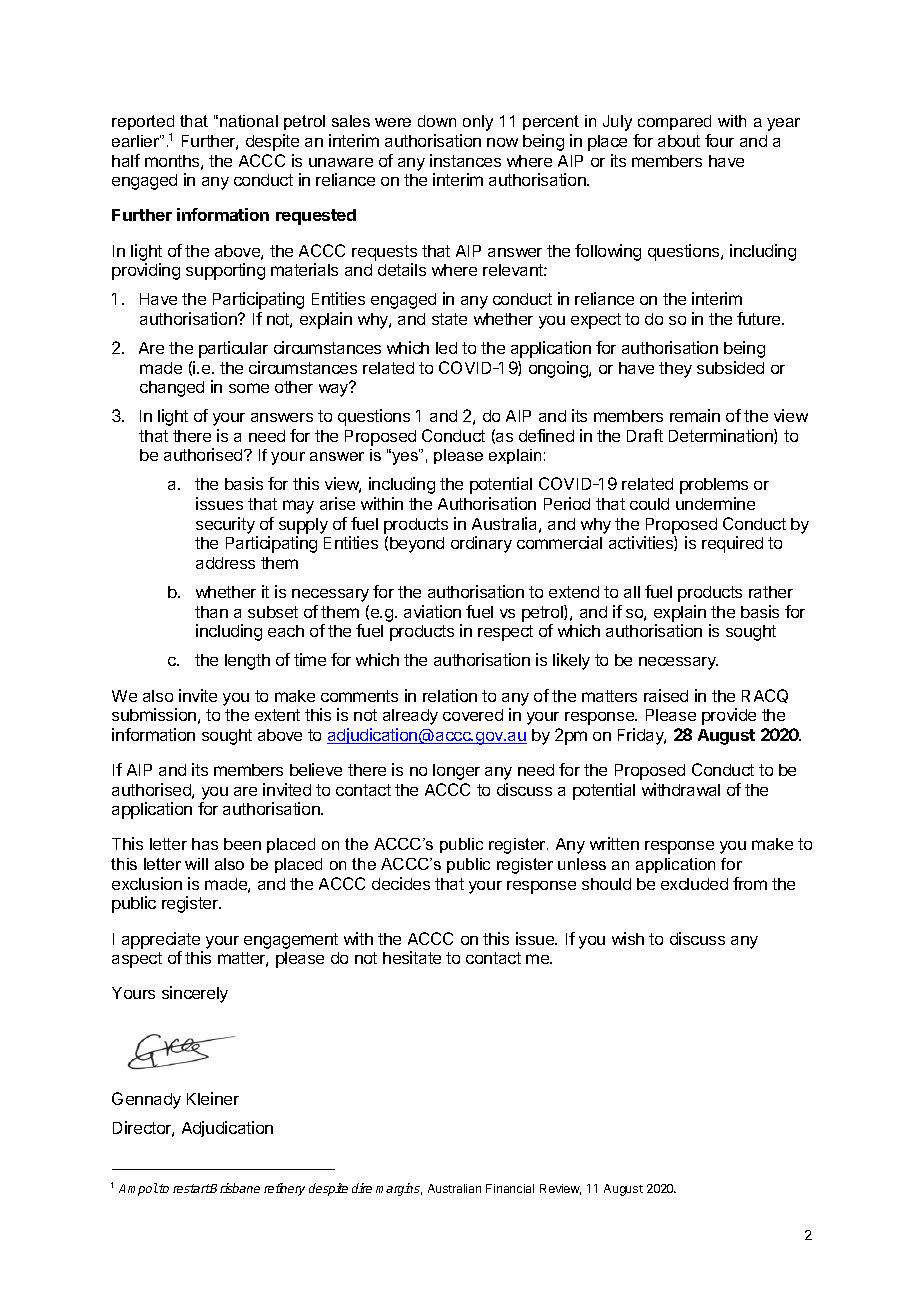 The height and width of the screenshot is (1308, 924). Describe the element at coordinates (249, 121) in the screenshot. I see `national` at that location.
